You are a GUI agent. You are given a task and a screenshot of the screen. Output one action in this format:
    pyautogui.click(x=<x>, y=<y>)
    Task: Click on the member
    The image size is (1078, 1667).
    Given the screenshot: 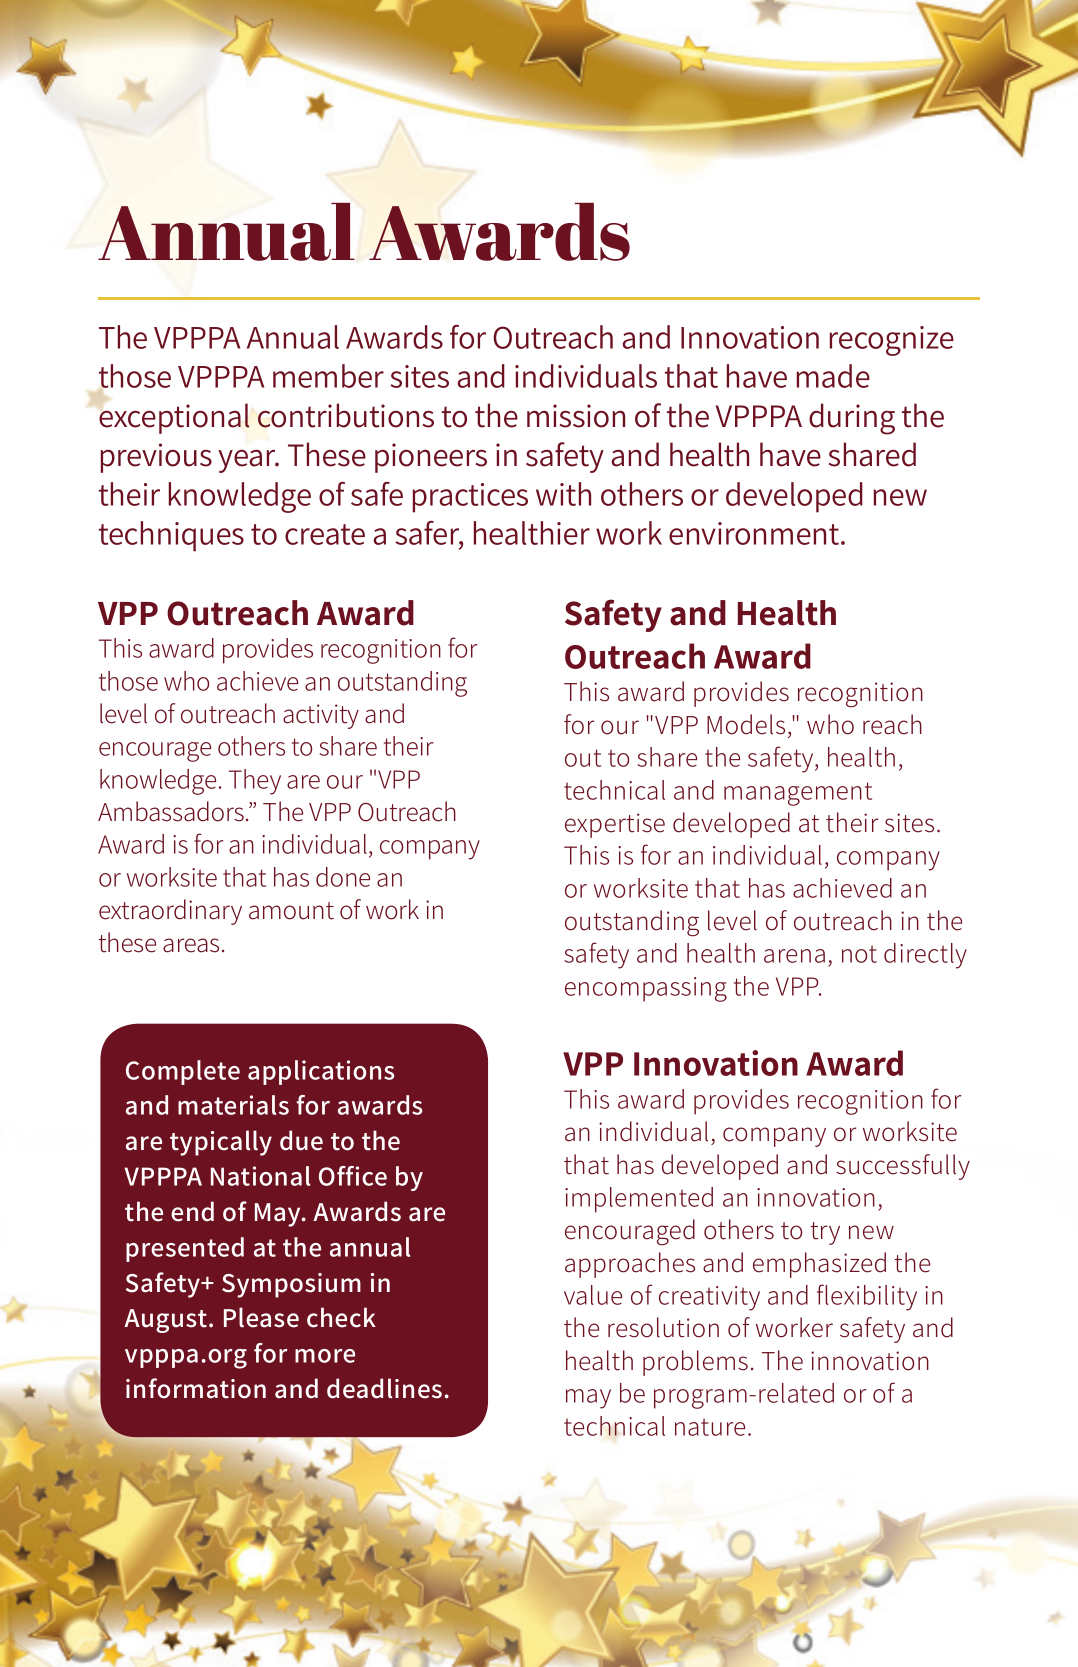 What is the action you would take?
    pyautogui.click(x=328, y=376)
